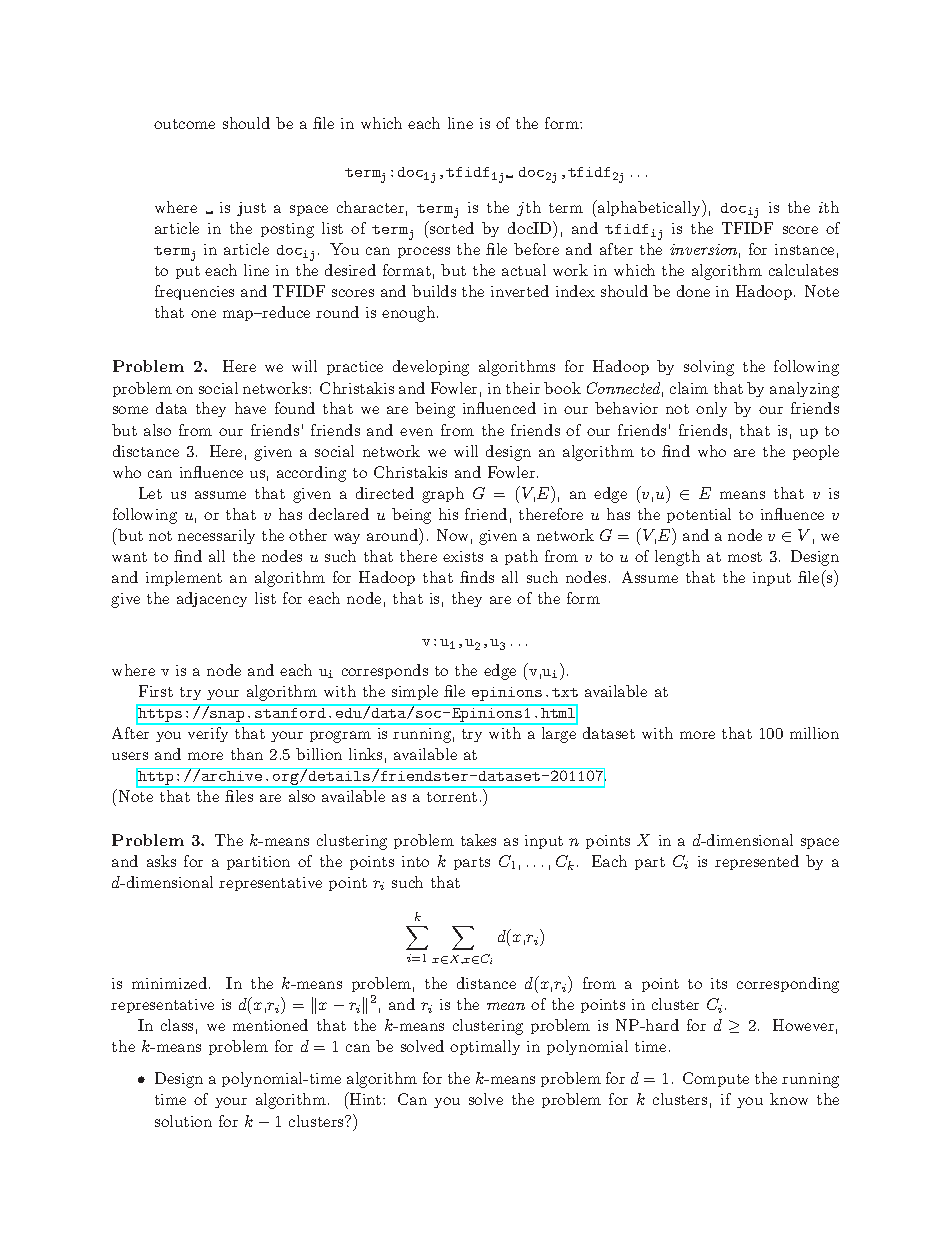 Image resolution: width=952 pixels, height=1233 pixels. I want to click on have, so click(250, 408).
